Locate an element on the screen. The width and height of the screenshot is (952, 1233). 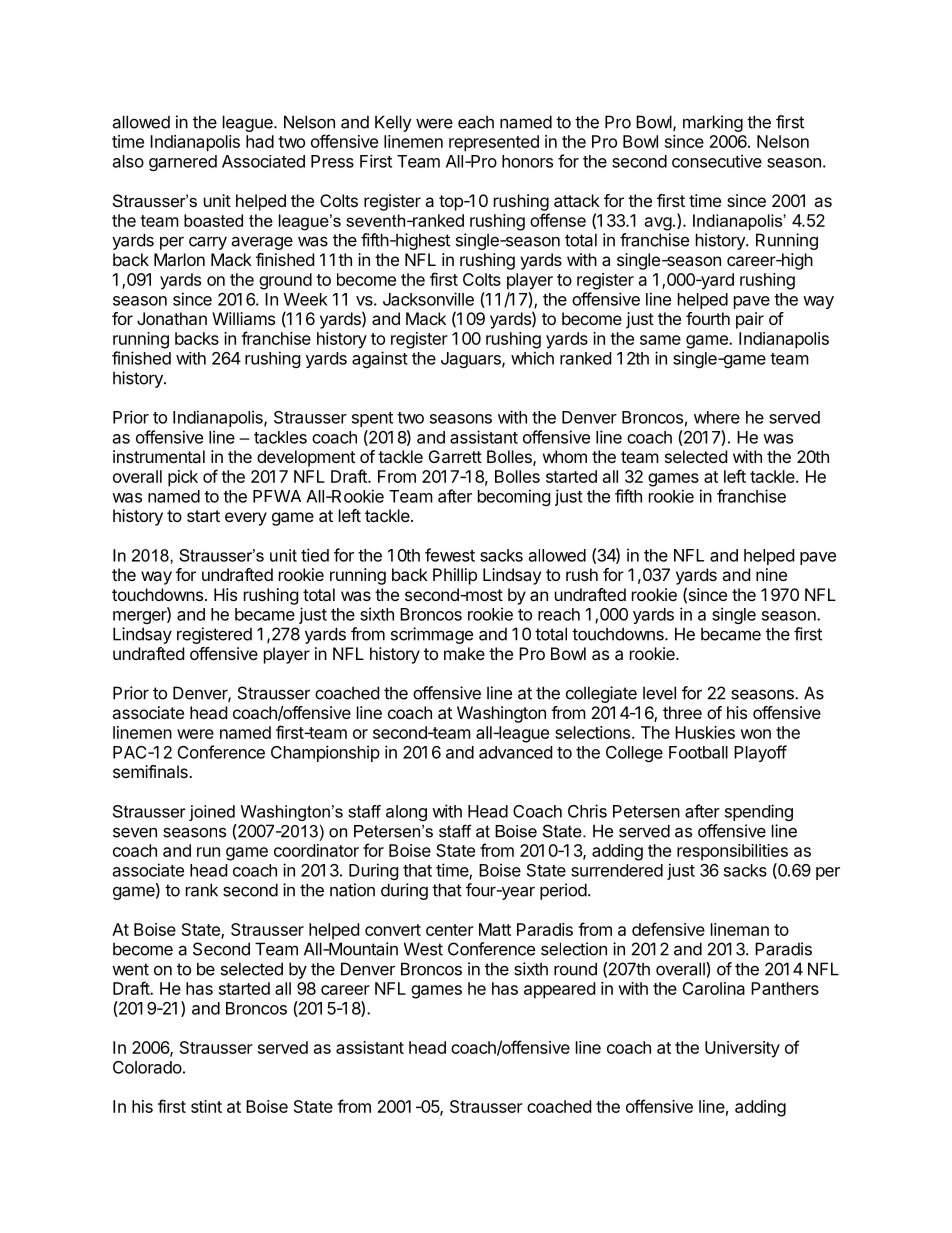
appeared is located at coordinates (559, 990).
